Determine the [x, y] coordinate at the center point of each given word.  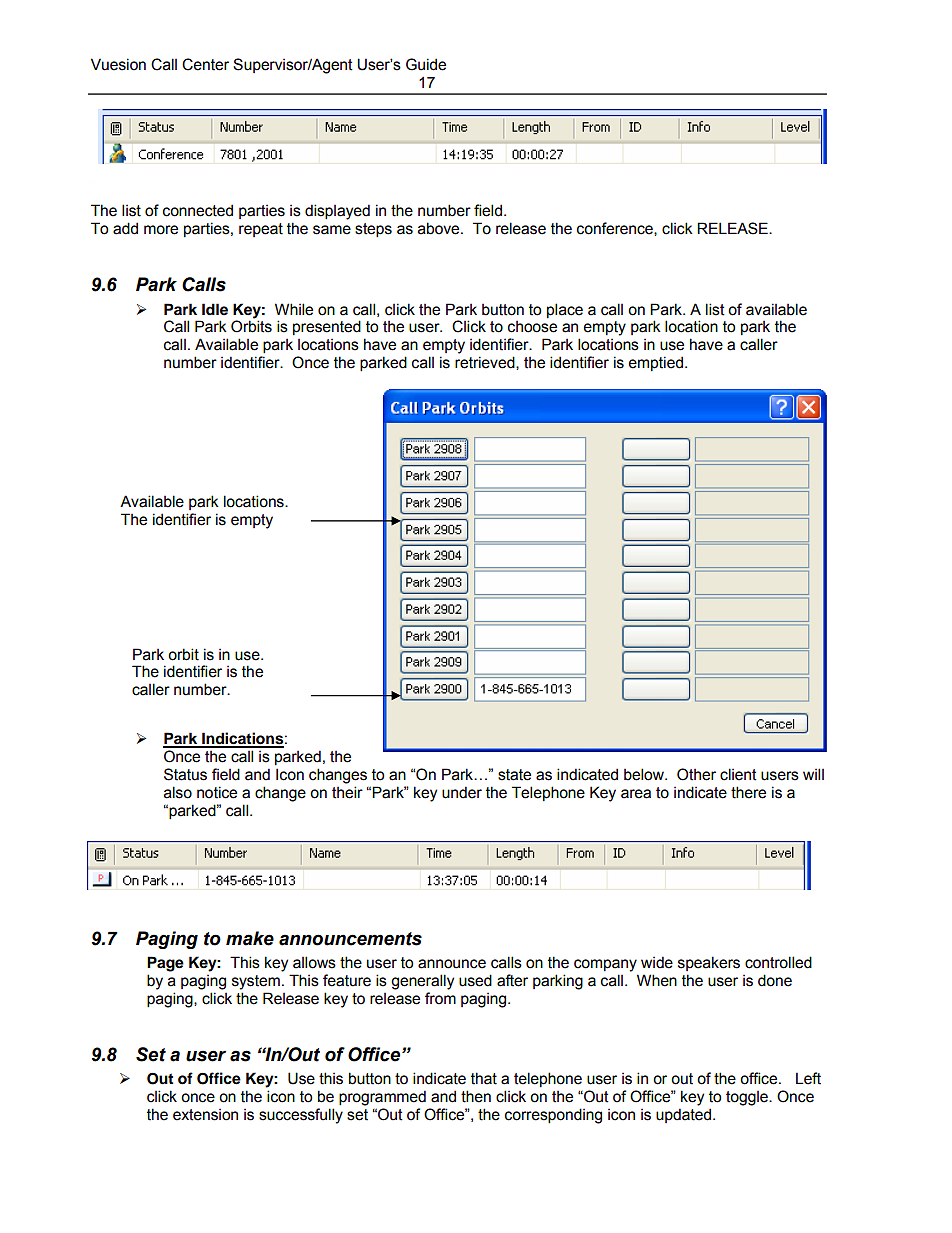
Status [185, 774]
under [462, 792]
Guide [426, 64]
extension [205, 1115]
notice [217, 792]
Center [205, 64]
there [748, 792]
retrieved [486, 363]
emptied [656, 363]
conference [616, 229]
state [514, 775]
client [738, 774]
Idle [215, 309]
